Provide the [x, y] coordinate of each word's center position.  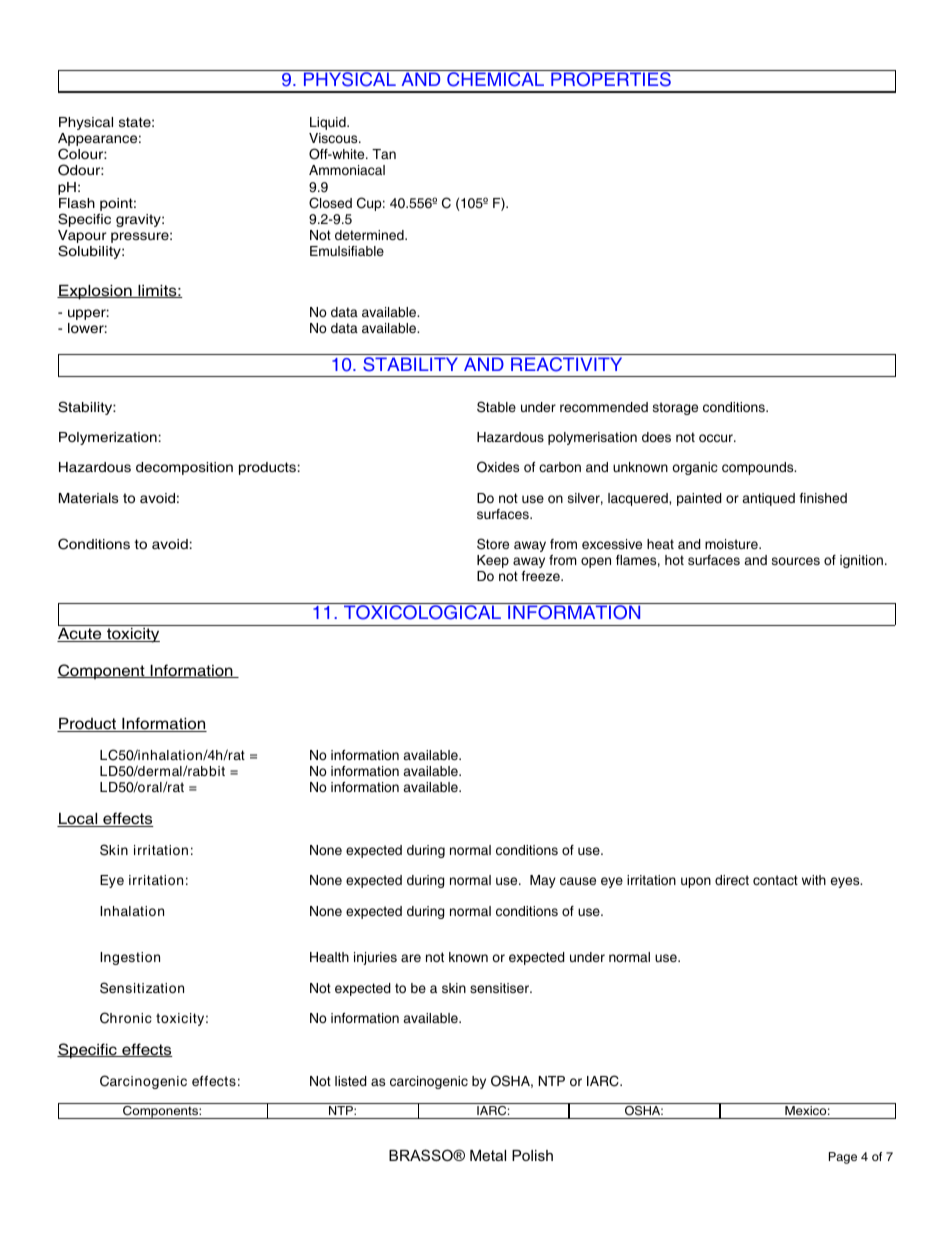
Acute [80, 635]
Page [843, 1158]
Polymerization [108, 438]
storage [675, 408]
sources [796, 561]
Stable [496, 407]
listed [351, 1081]
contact [775, 880]
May [543, 881]
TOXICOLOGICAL [422, 611]
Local [78, 820]
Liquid [329, 123]
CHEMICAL [496, 78]
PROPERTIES [611, 78]
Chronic [126, 1018]
